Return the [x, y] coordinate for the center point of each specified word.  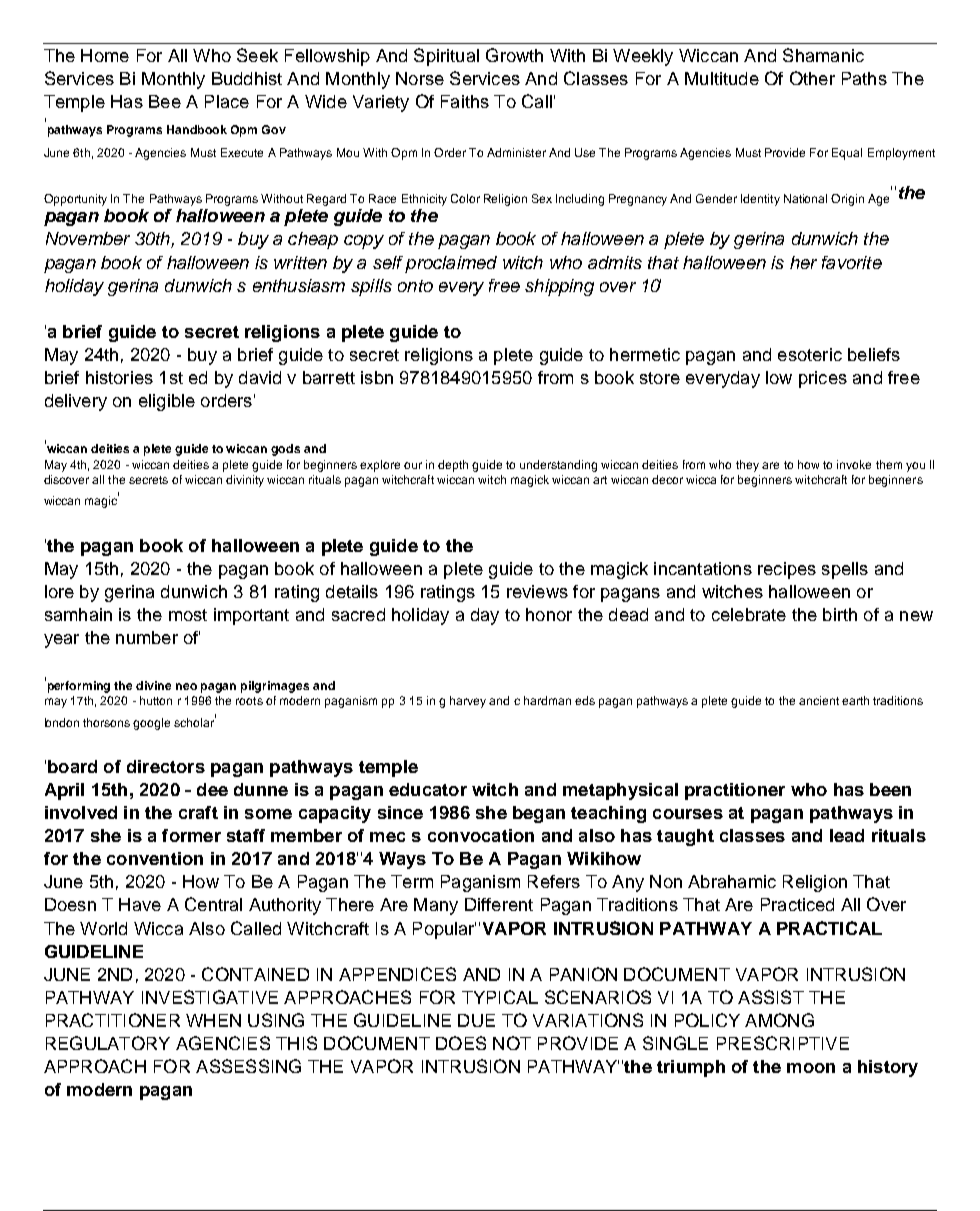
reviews [537, 591]
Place [227, 101]
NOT [512, 1043]
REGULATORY [108, 1043]
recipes [787, 570]
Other [812, 78]
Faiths [465, 101]
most [188, 615]
